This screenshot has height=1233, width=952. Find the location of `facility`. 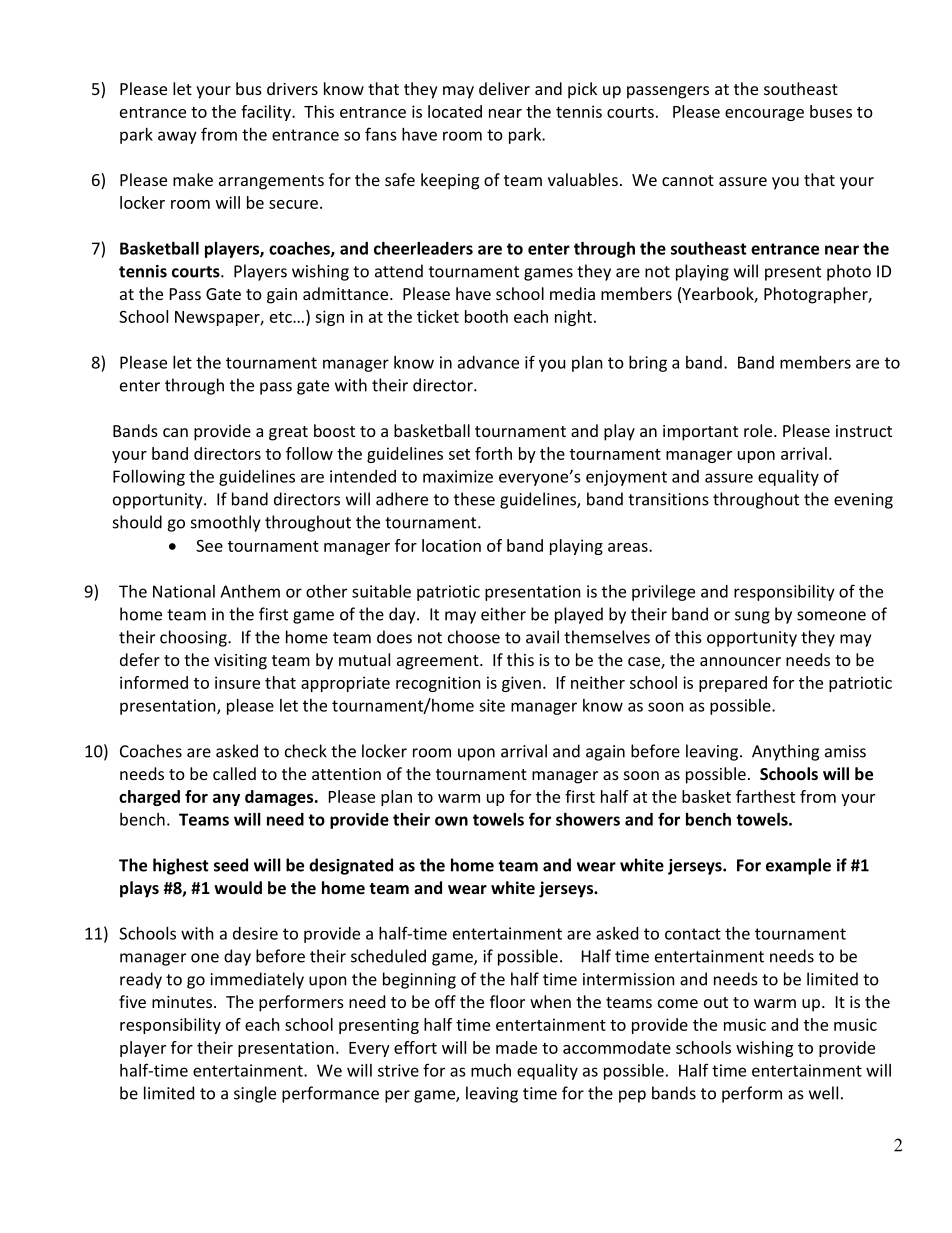

facility is located at coordinates (267, 113).
